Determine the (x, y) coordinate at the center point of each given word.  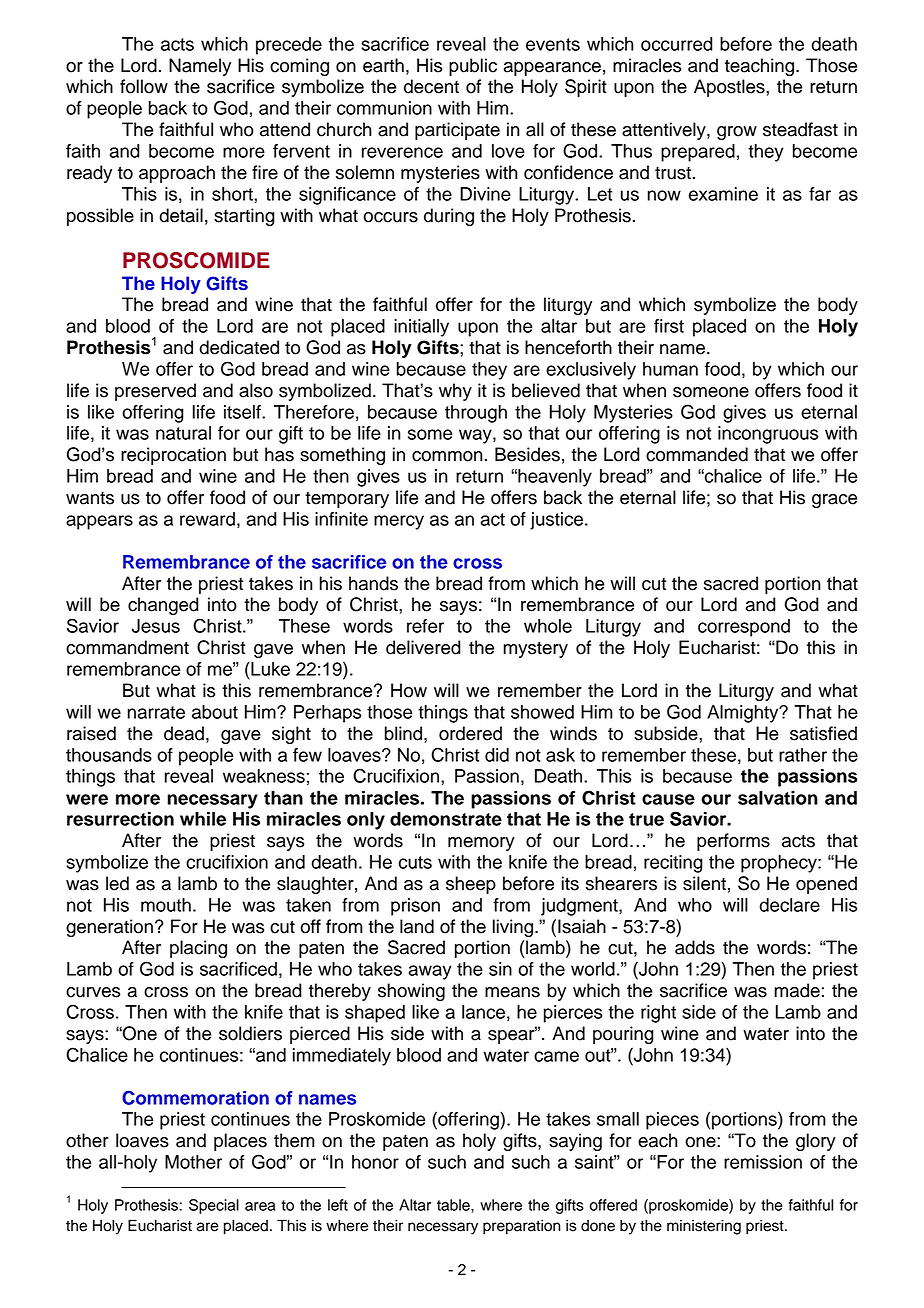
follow (144, 86)
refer (425, 626)
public (473, 67)
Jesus (156, 626)
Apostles (730, 88)
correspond (744, 628)
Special (214, 1206)
